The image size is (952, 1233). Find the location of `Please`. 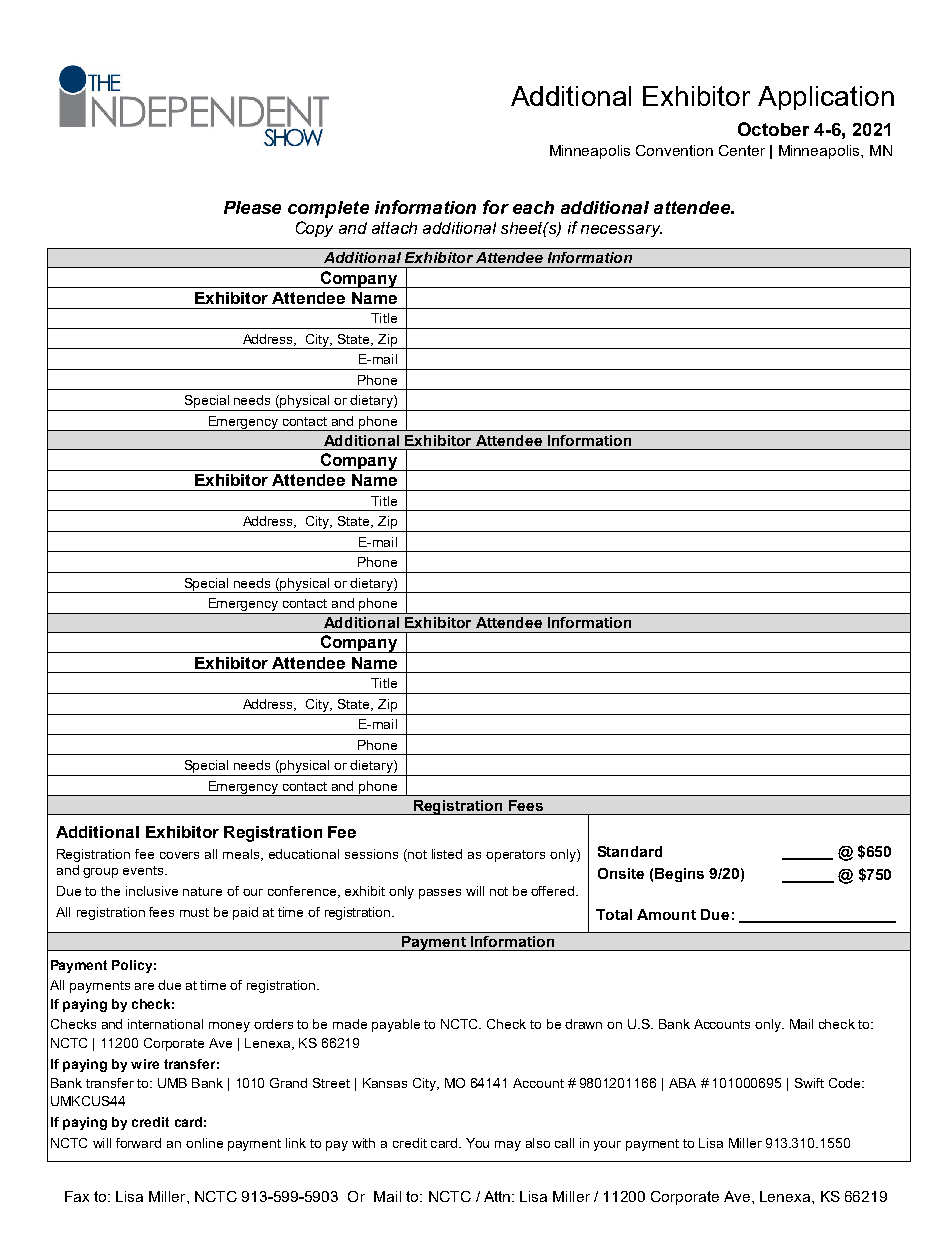

Please is located at coordinates (252, 207).
